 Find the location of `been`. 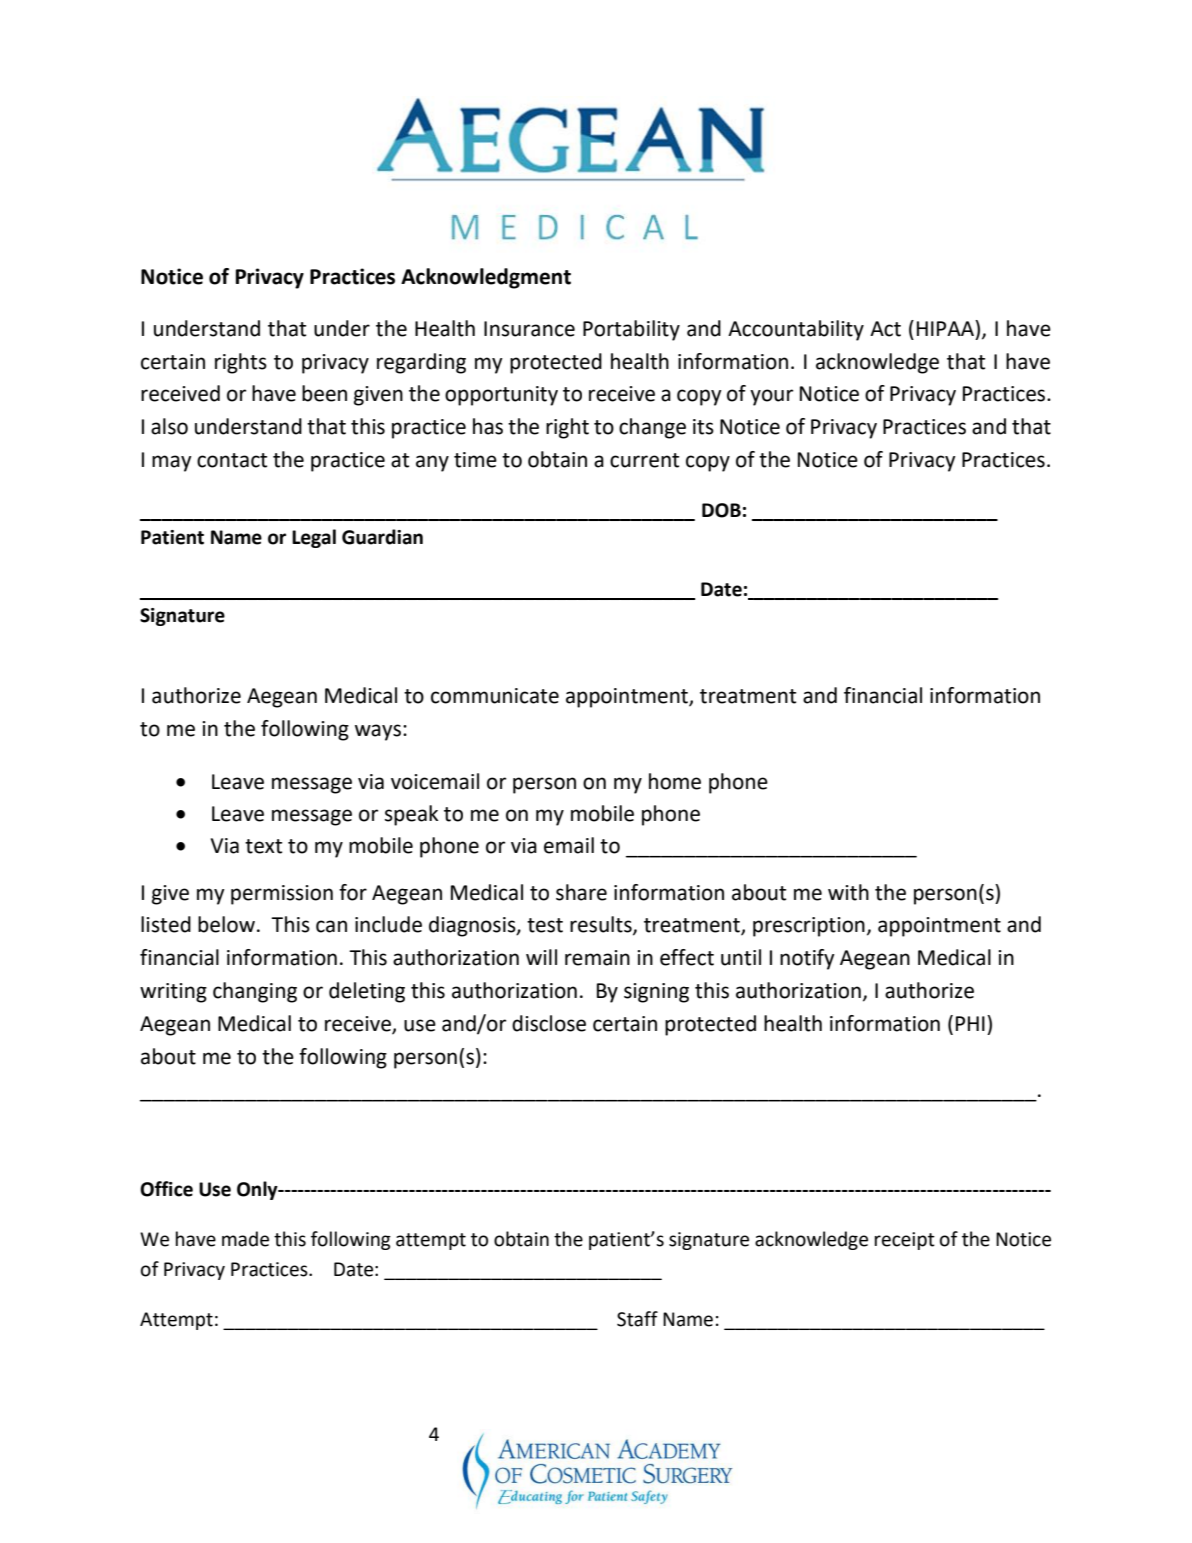

been is located at coordinates (324, 393).
